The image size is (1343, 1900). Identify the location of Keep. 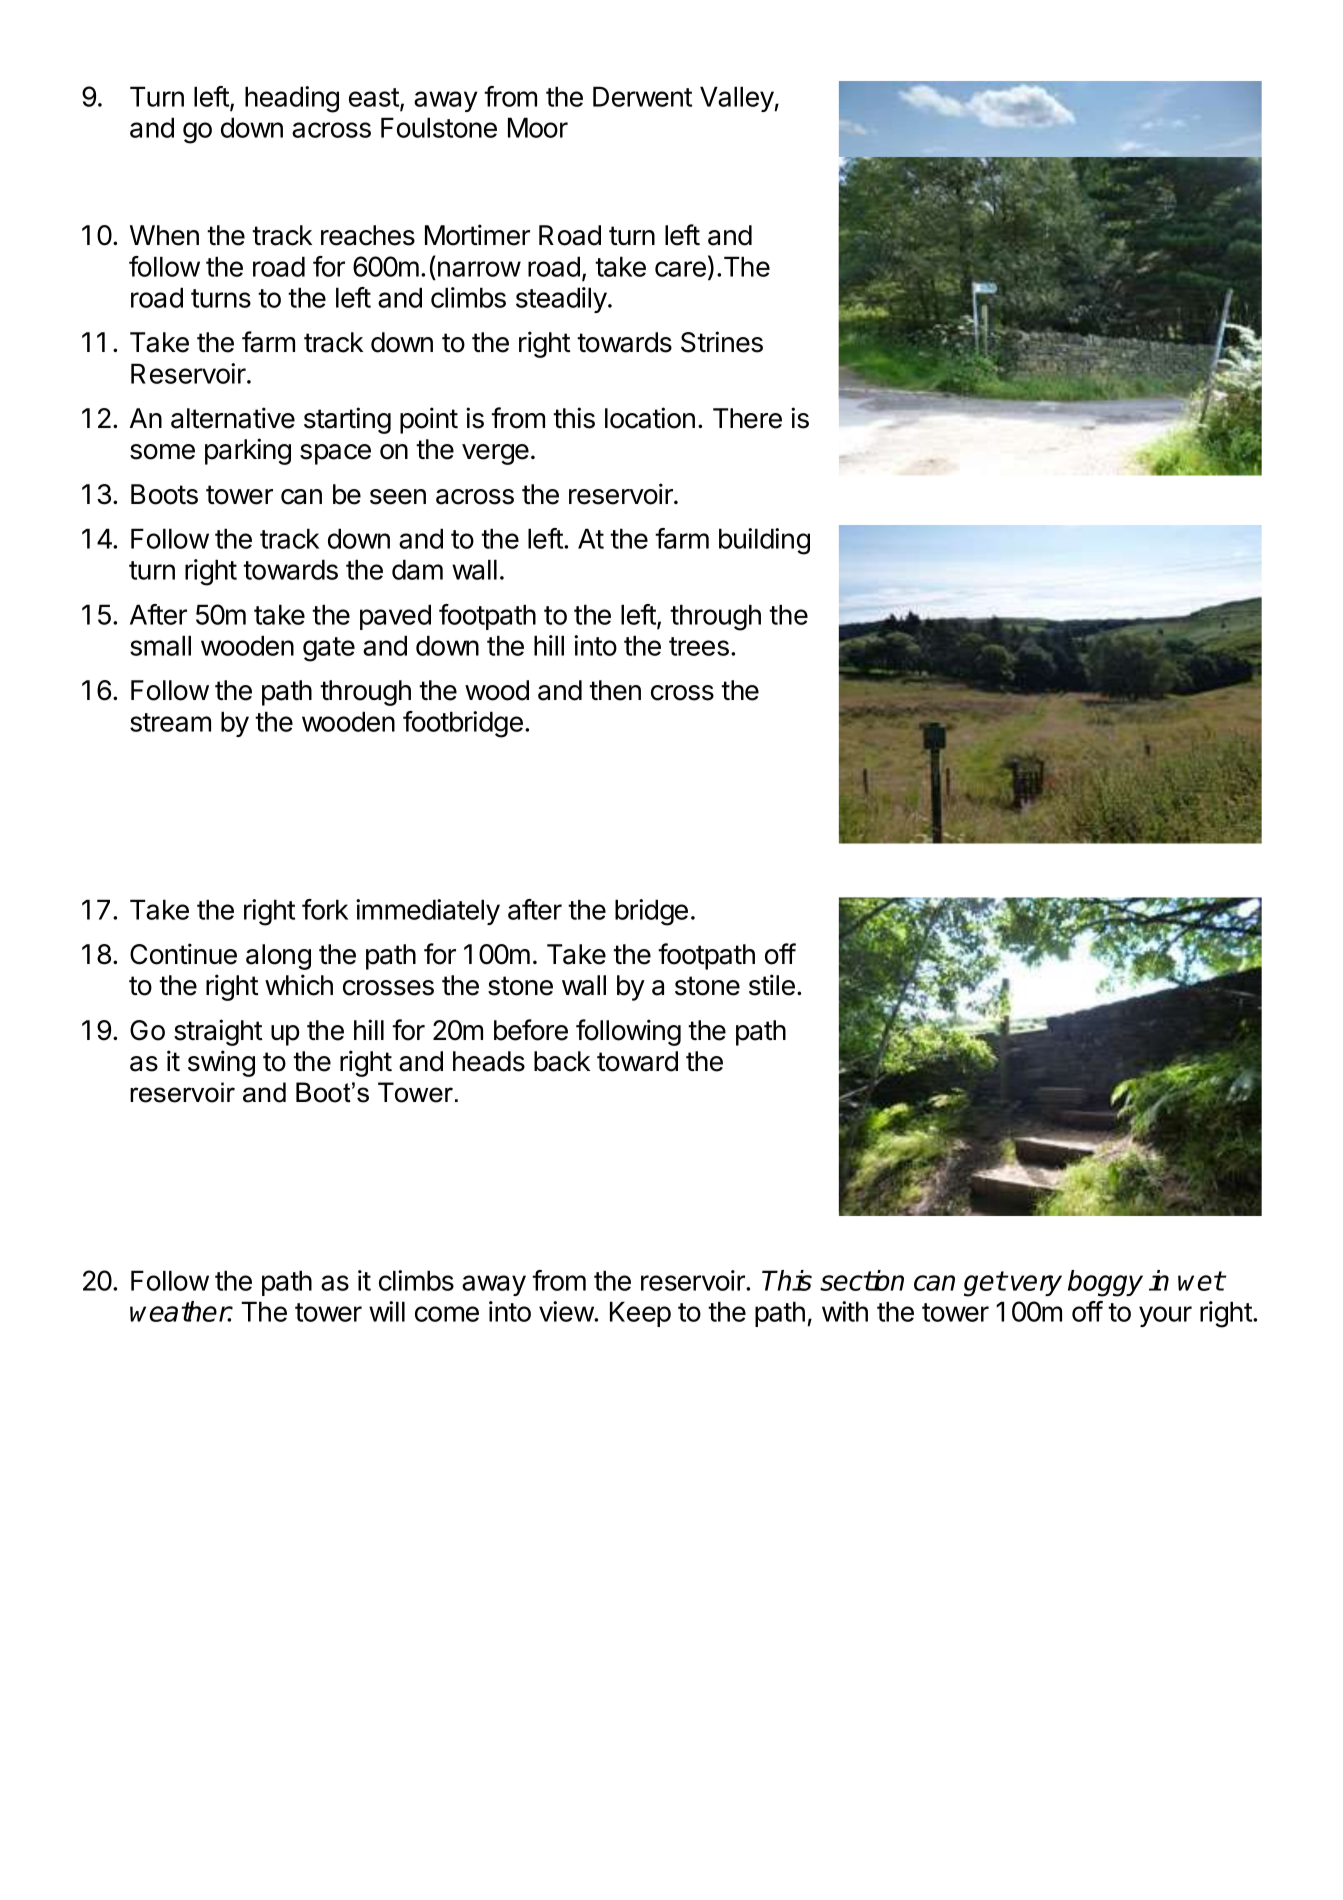
(640, 1314).
